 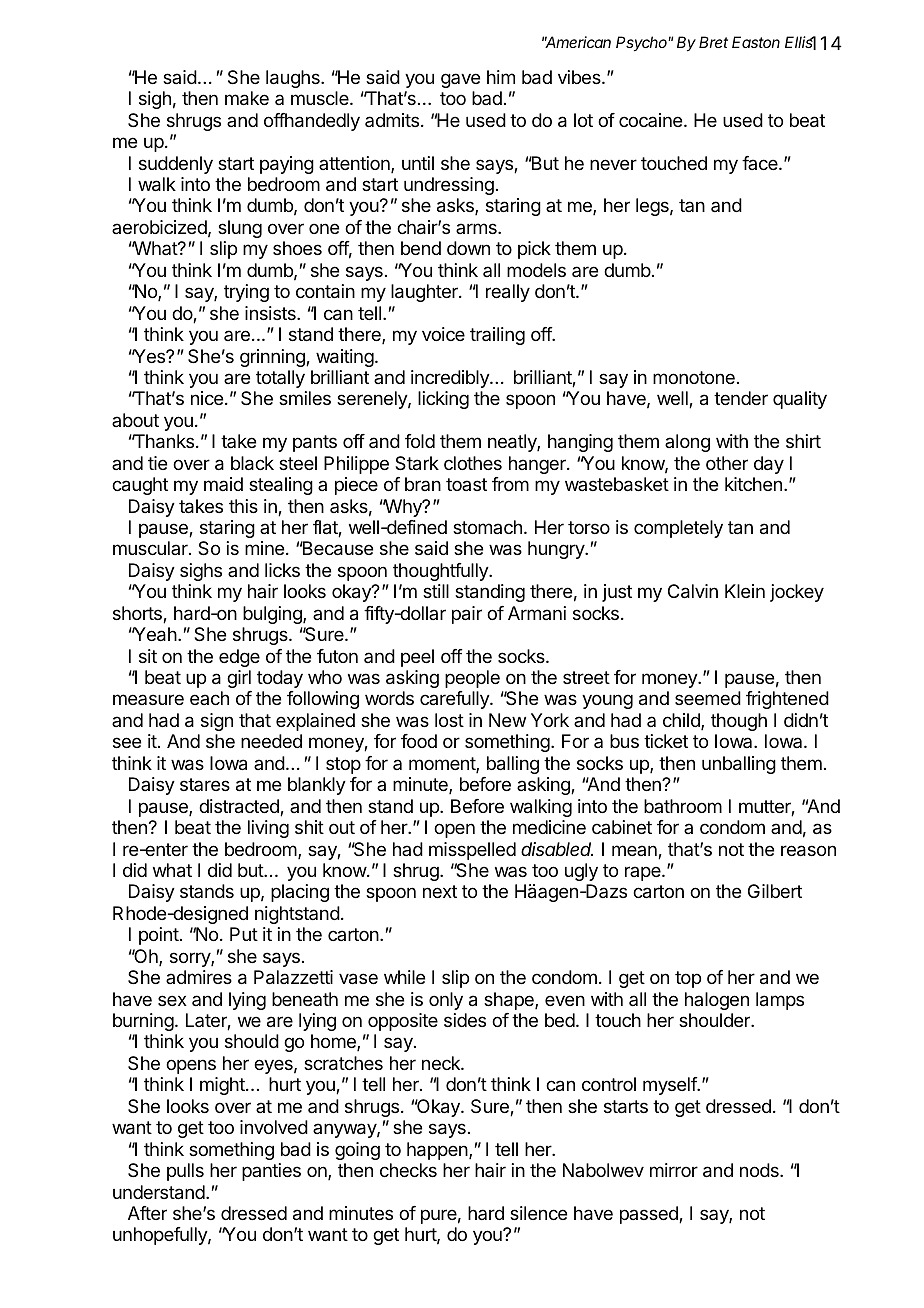 I want to click on nods, so click(x=760, y=1170).
